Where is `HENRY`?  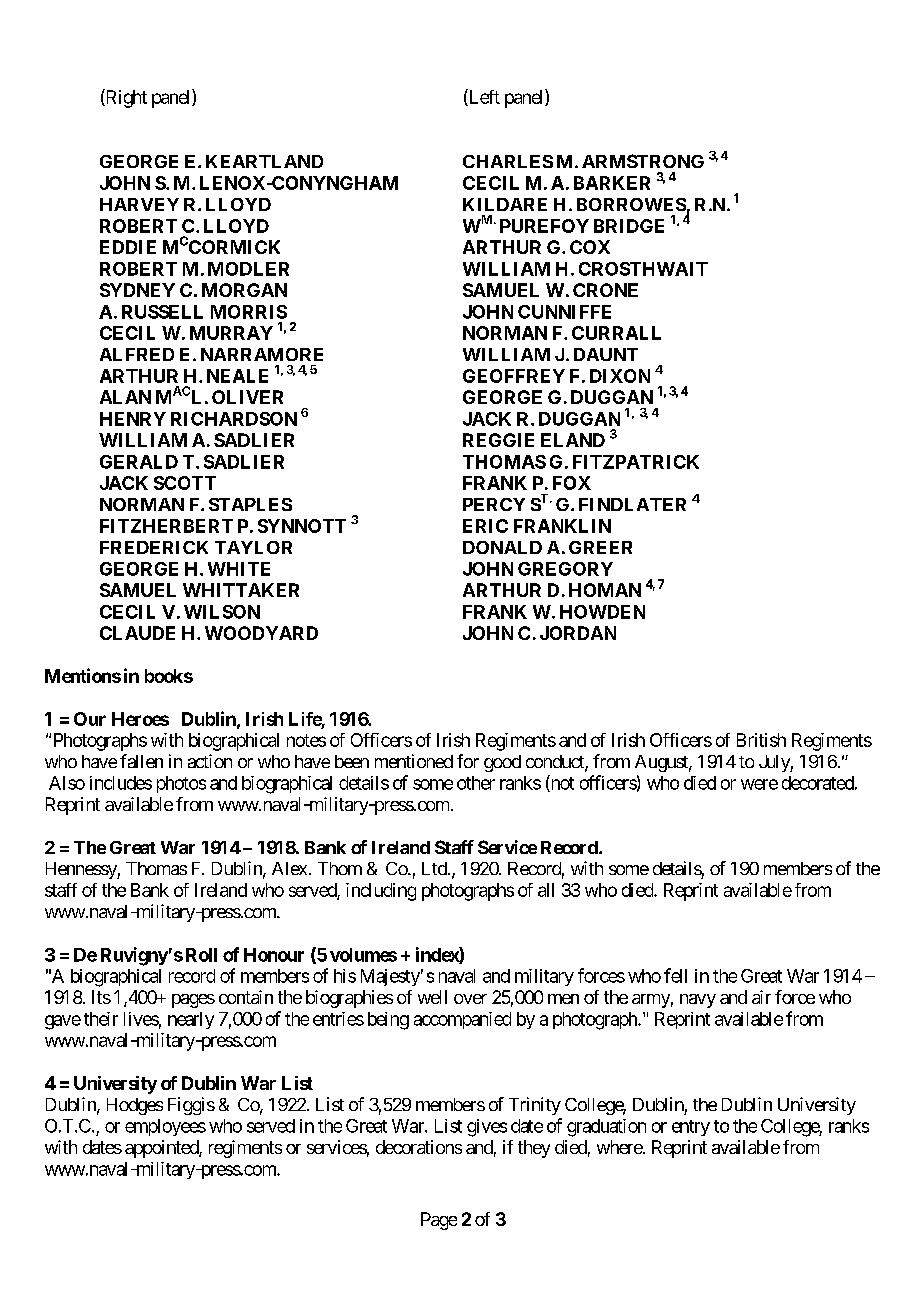
HENRY is located at coordinates (133, 419).
